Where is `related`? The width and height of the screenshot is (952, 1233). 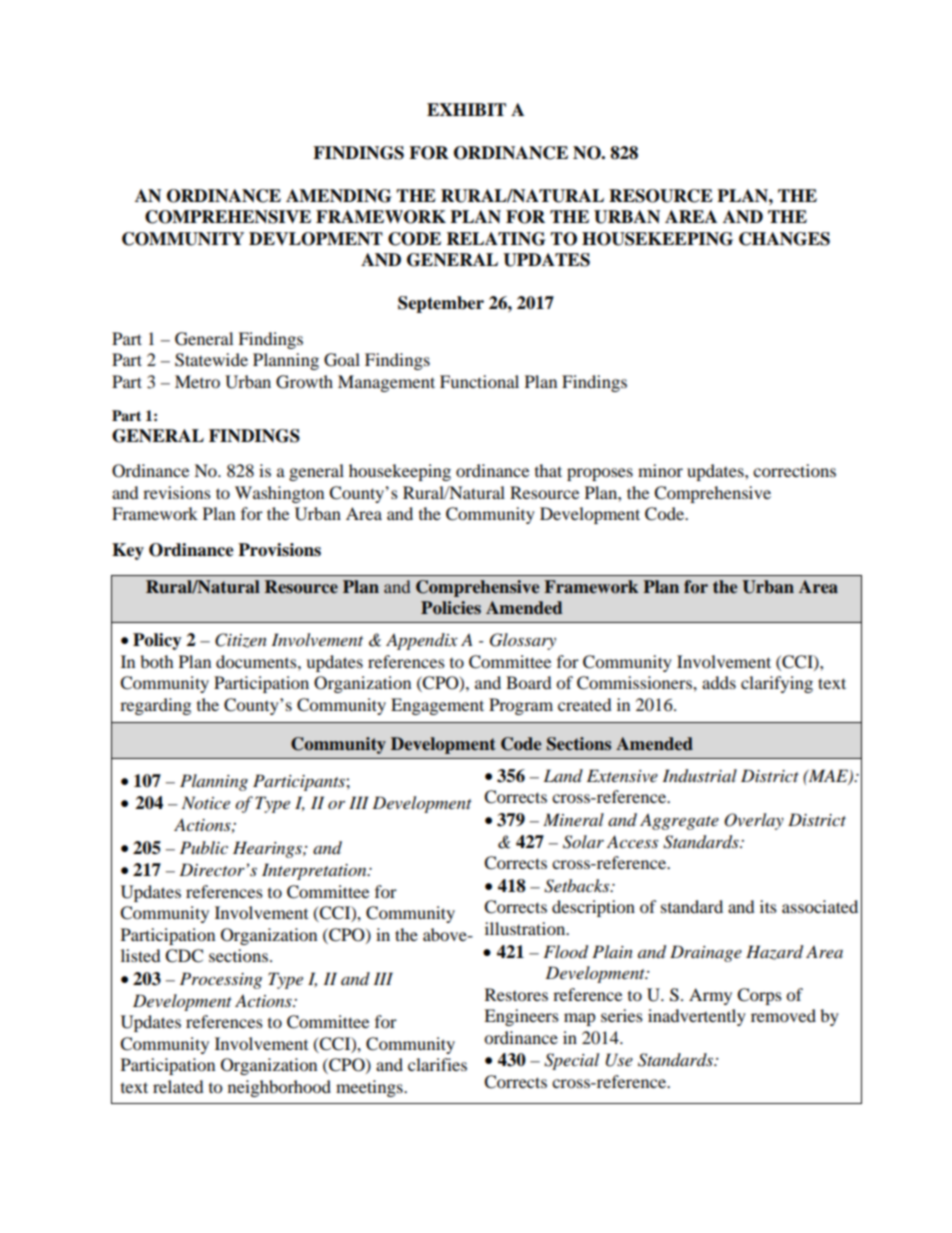
related is located at coordinates (178, 1086).
